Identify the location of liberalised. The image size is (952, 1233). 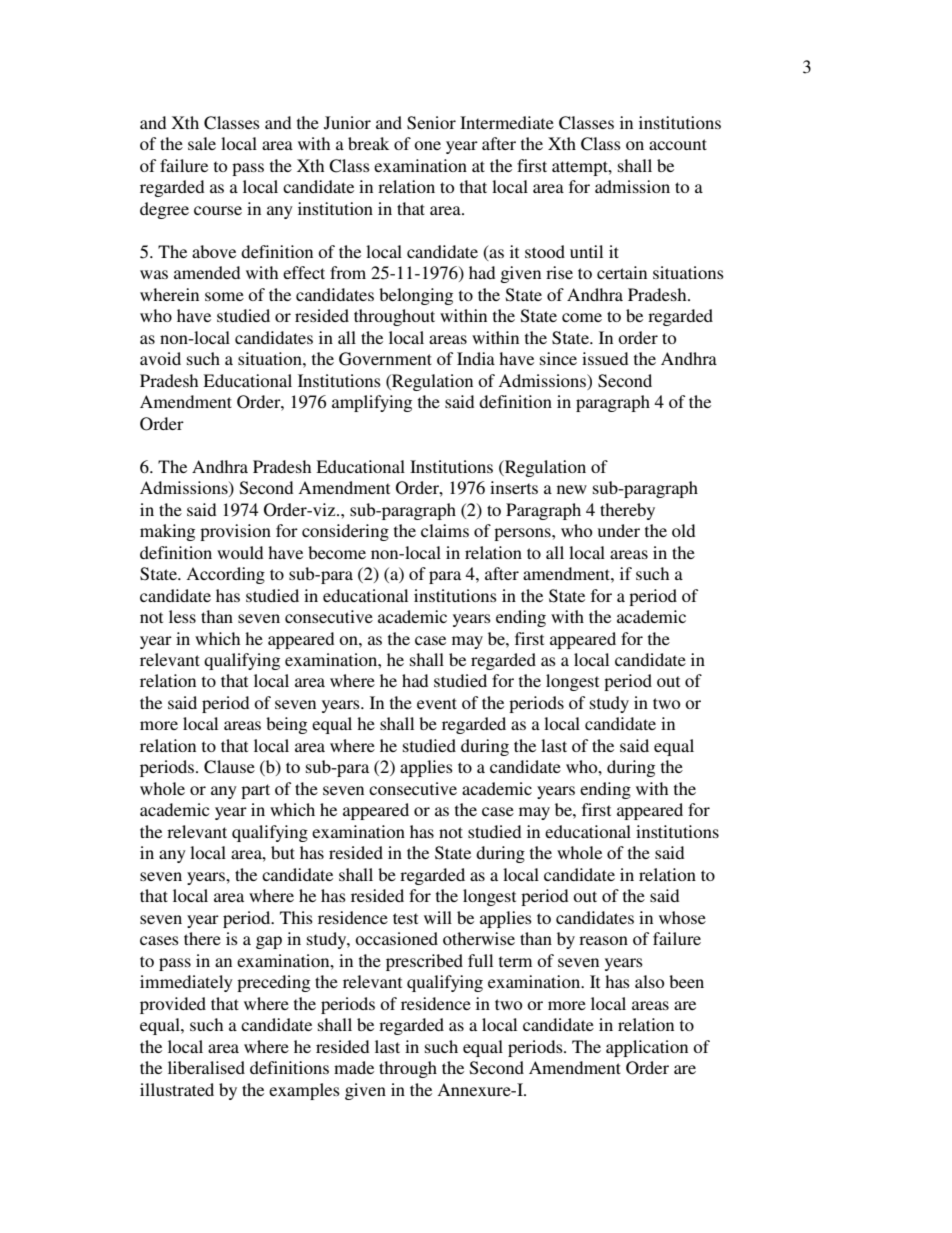
(206, 1067).
